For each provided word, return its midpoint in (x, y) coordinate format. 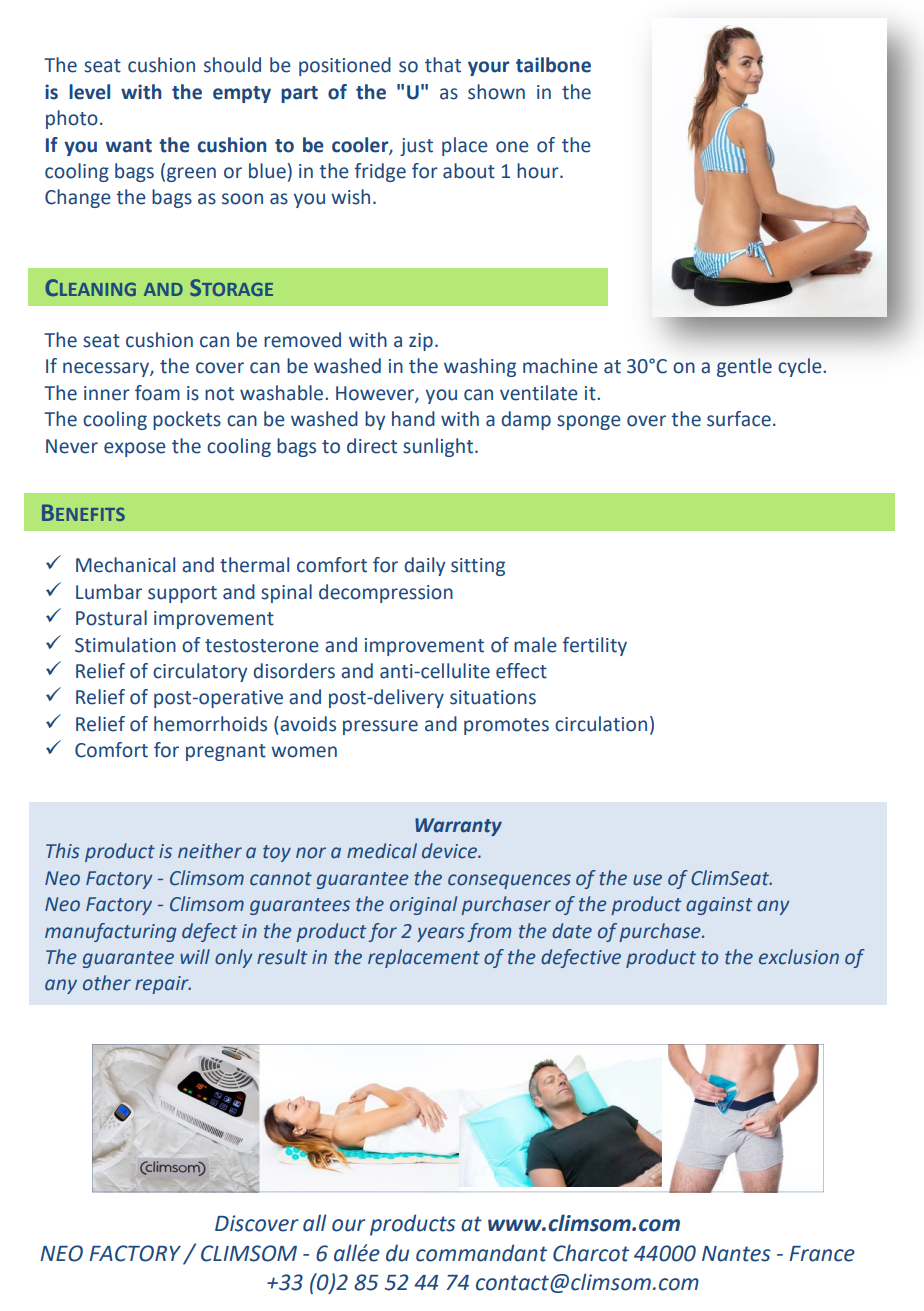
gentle (744, 367)
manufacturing (111, 932)
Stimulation (125, 645)
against (719, 906)
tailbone (553, 65)
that (443, 65)
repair (163, 985)
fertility (595, 646)
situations (493, 697)
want (129, 146)
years (441, 934)
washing (480, 367)
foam (157, 393)
